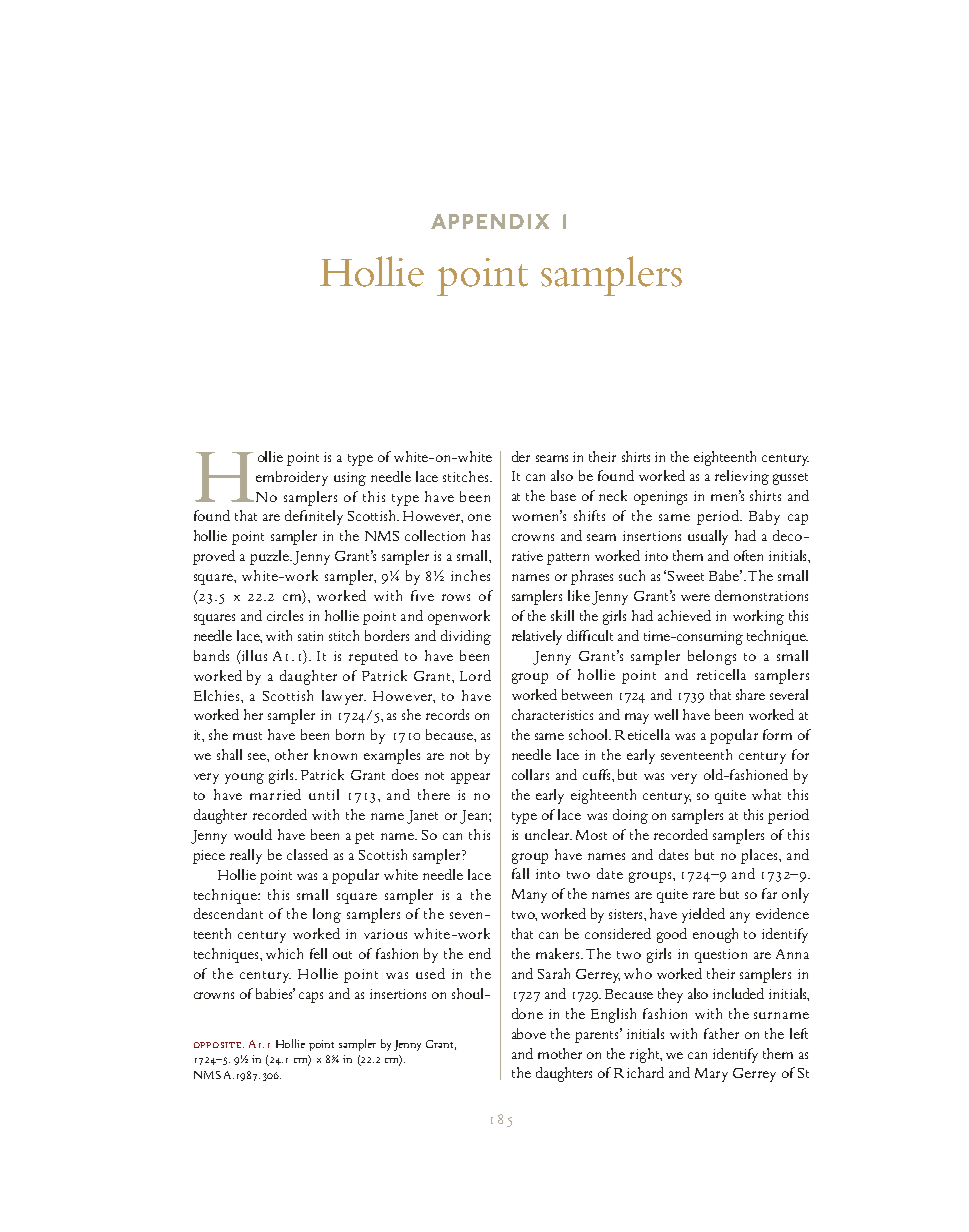  I want to click on collars, so click(530, 774).
